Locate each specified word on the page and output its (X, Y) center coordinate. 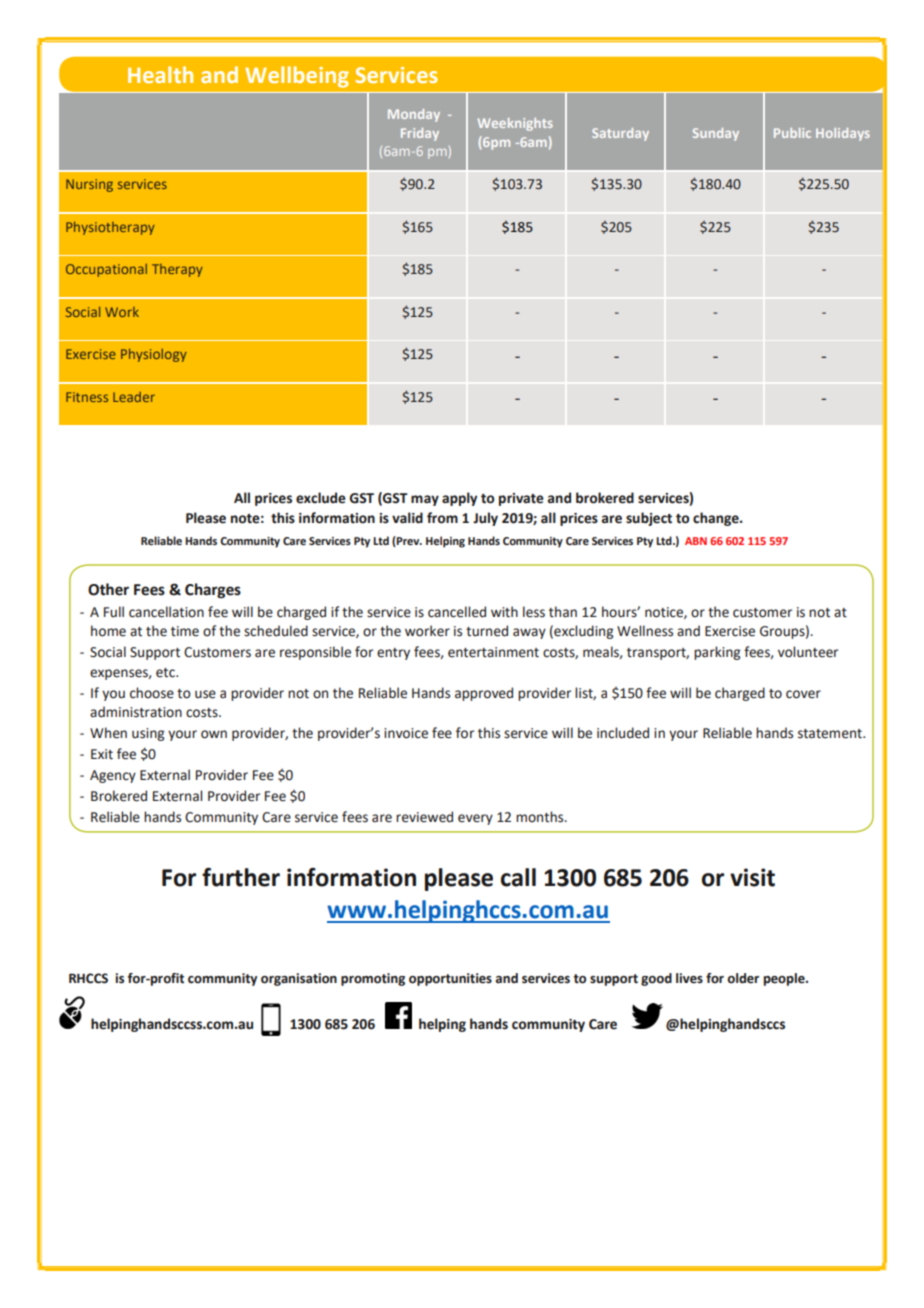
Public (792, 133)
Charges (213, 591)
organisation (299, 979)
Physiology (154, 355)
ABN (696, 541)
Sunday (716, 134)
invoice (406, 733)
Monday (414, 115)
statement (831, 734)
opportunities (450, 979)
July (485, 519)
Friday (420, 134)
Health (160, 74)
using (148, 734)
